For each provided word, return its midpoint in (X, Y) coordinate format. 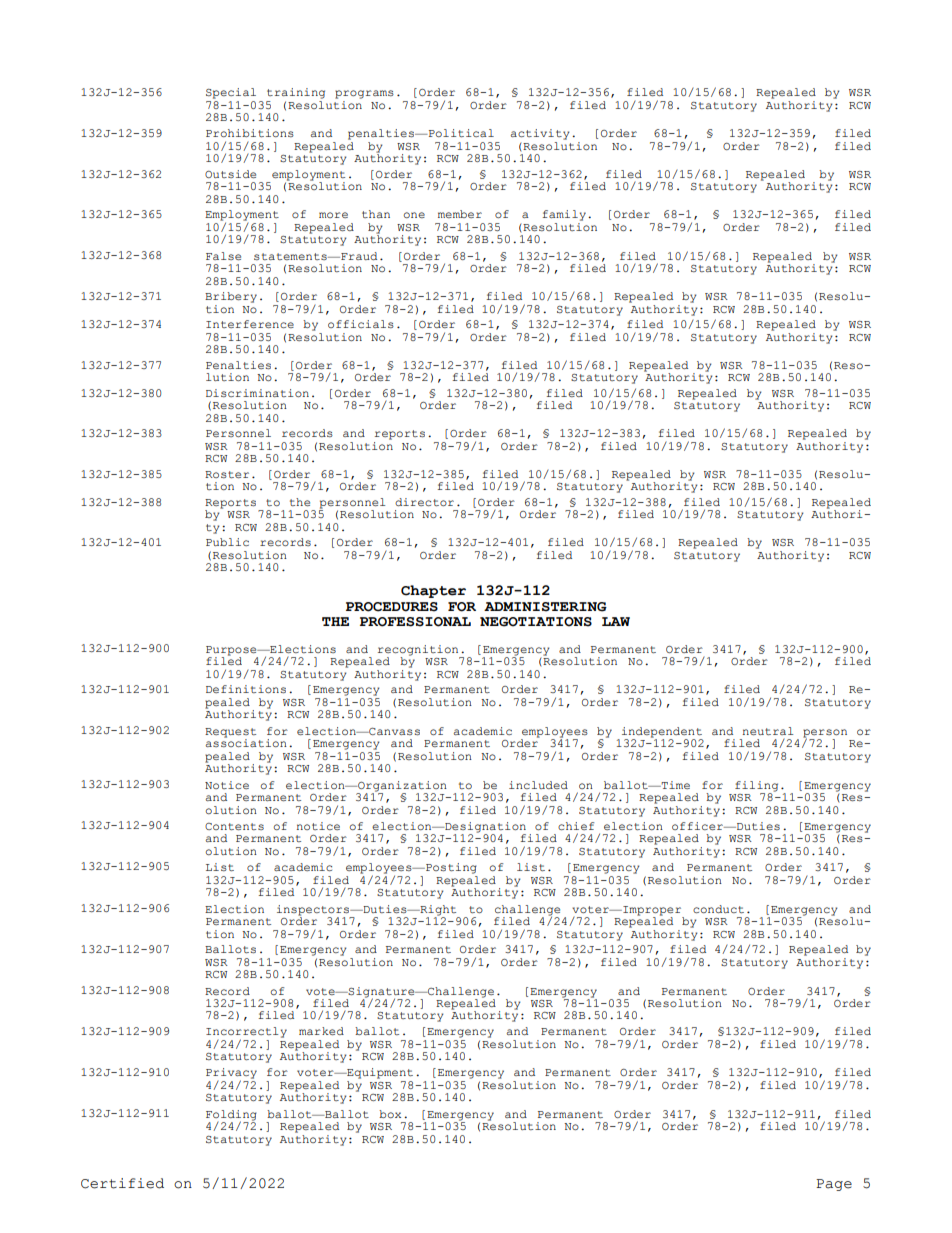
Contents (234, 826)
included (538, 785)
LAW (616, 621)
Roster (227, 474)
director (424, 502)
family (564, 215)
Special (231, 93)
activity (540, 134)
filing (756, 786)
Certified (122, 1183)
